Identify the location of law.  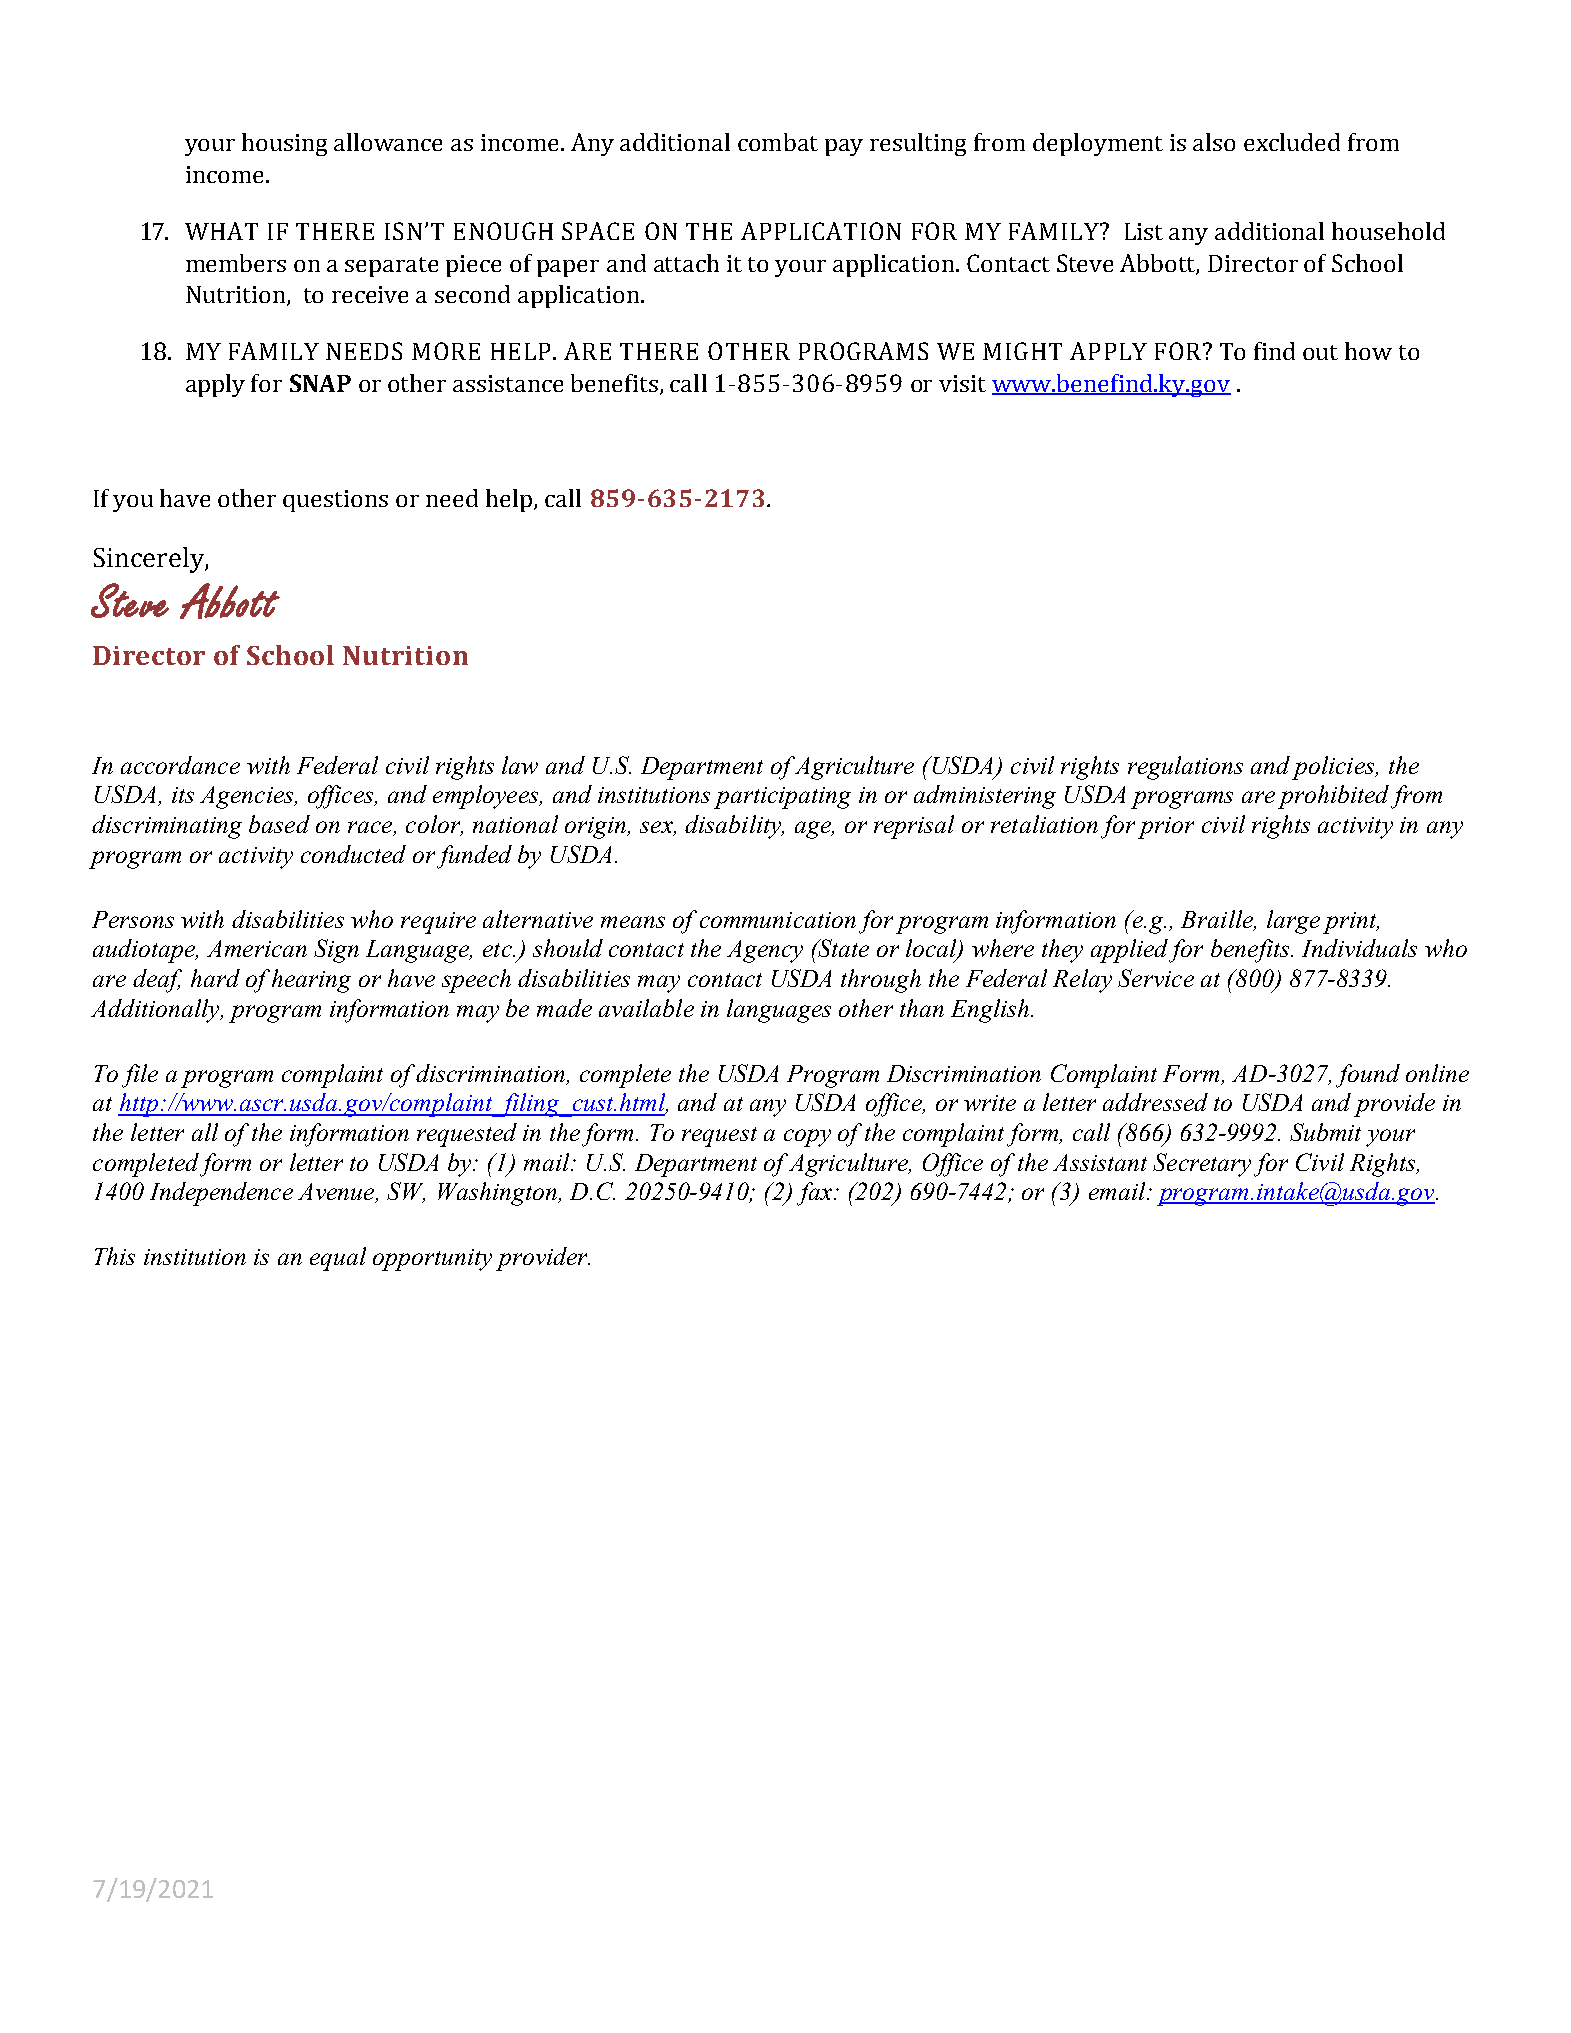
(520, 765).
